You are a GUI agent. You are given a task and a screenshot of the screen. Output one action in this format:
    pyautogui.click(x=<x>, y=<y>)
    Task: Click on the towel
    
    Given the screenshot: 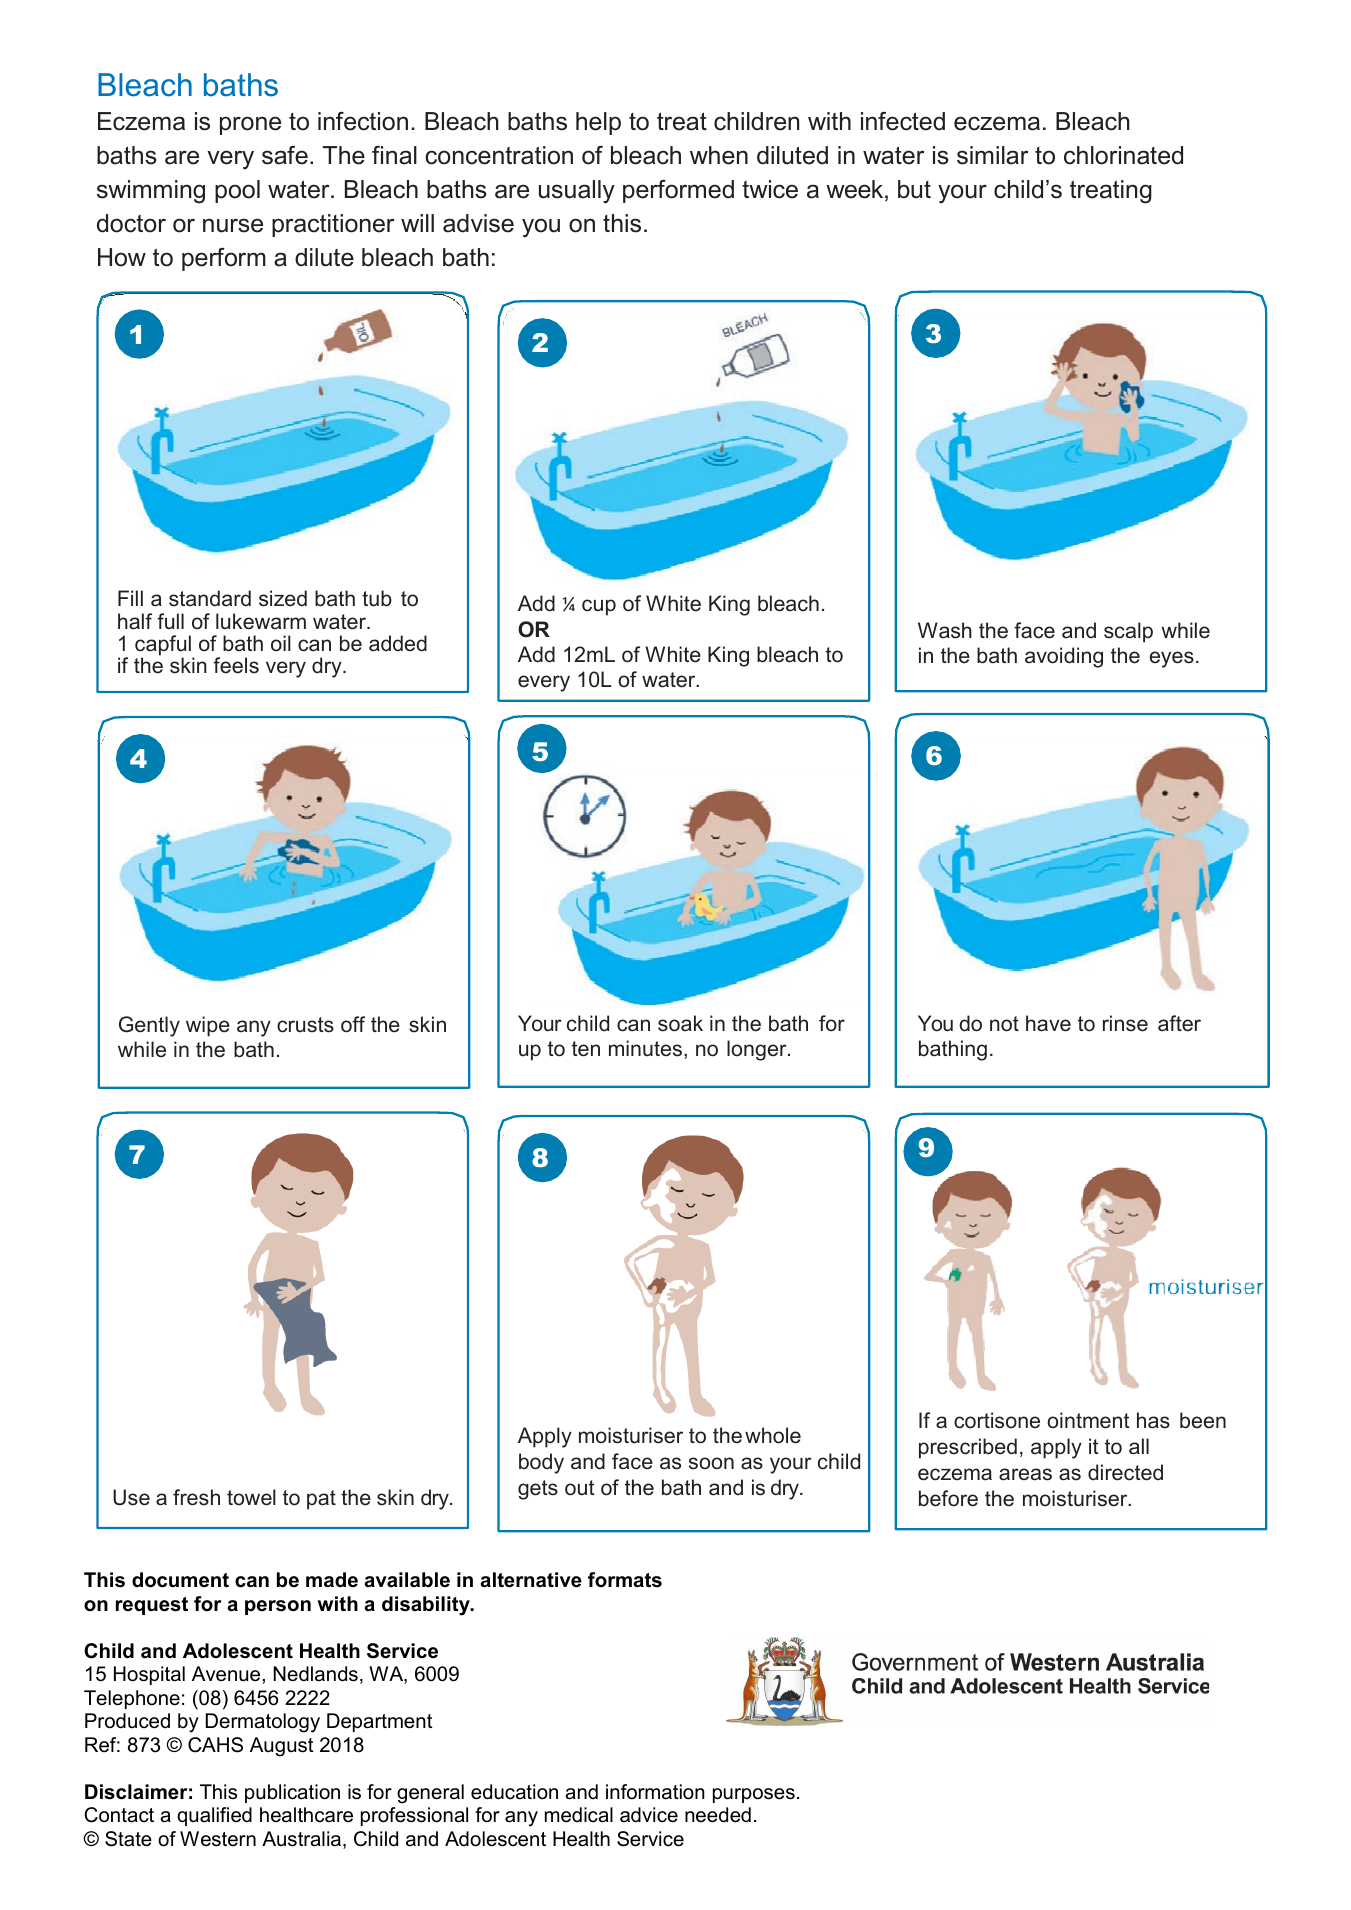 What is the action you would take?
    pyautogui.click(x=251, y=1497)
